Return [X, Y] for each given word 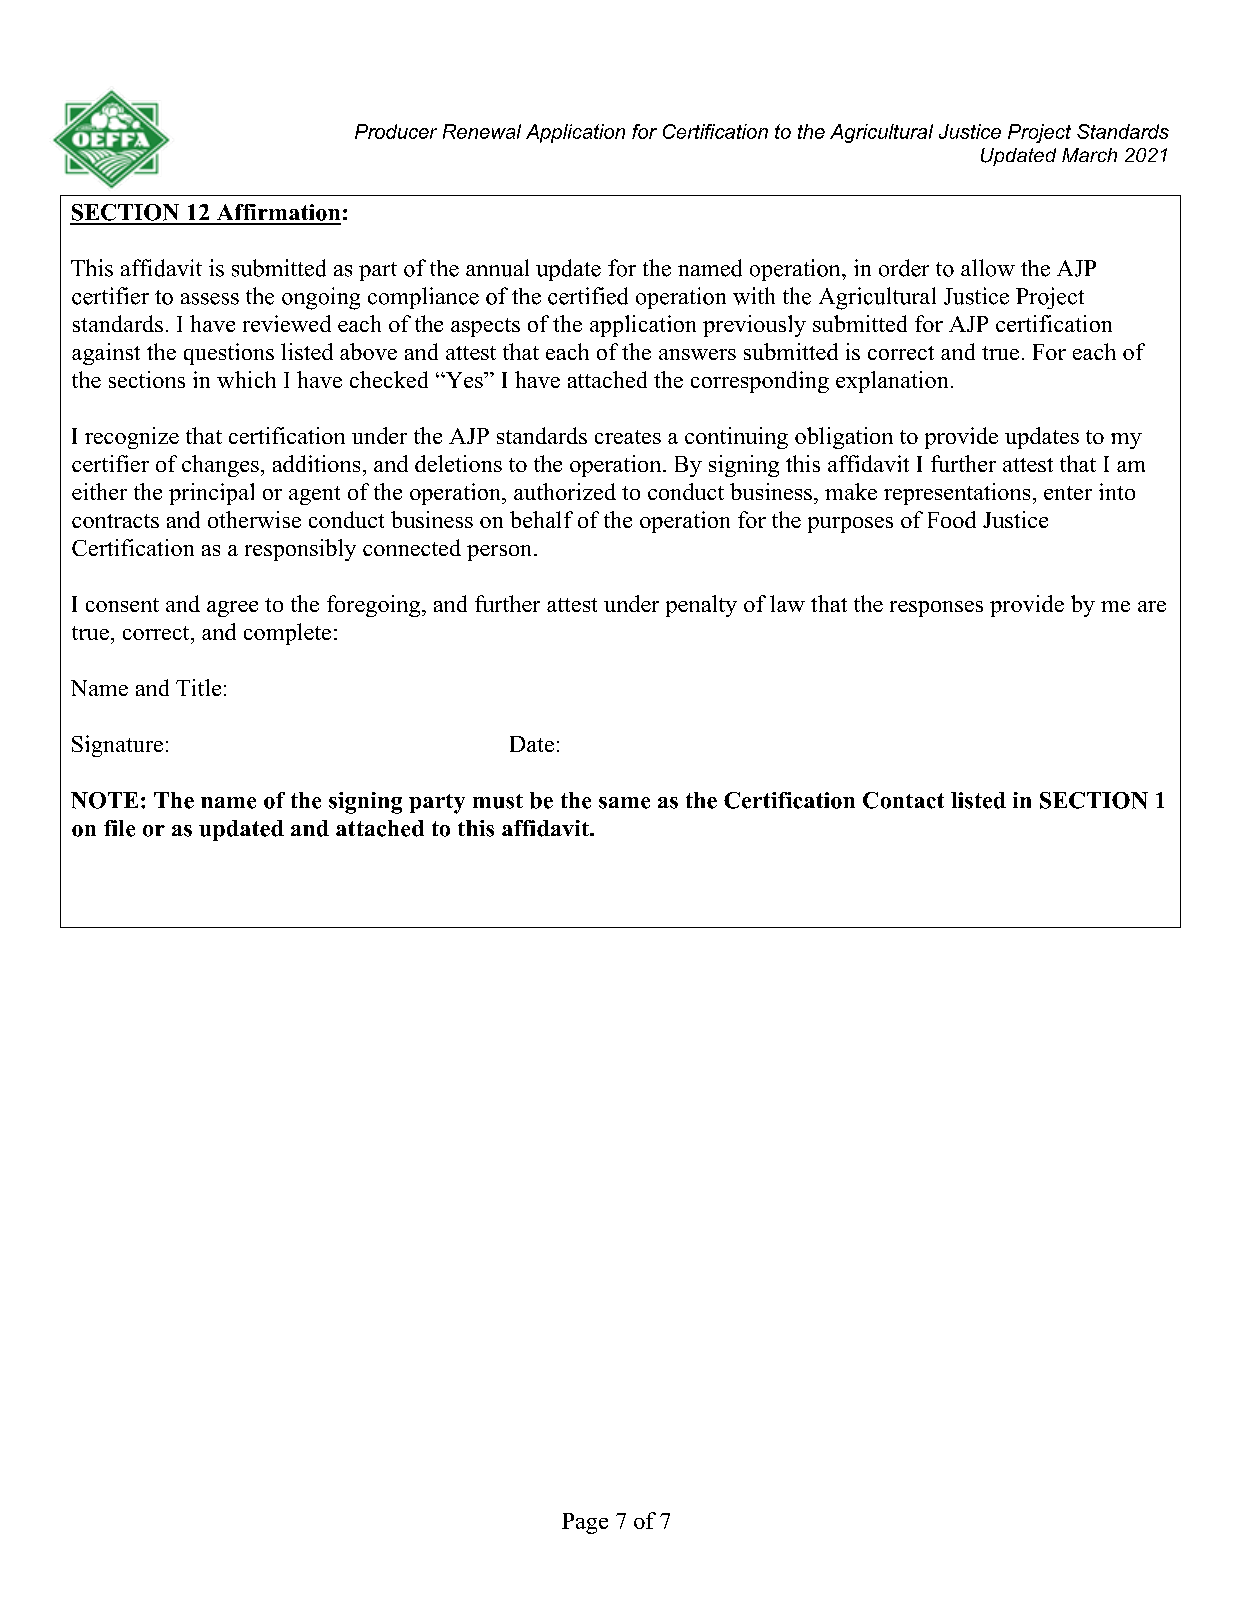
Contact [903, 800]
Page [585, 1523]
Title [198, 687]
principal [211, 494]
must [498, 801]
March [1089, 155]
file [119, 828]
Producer [396, 131]
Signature [117, 746]
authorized [565, 491]
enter [1068, 493]
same [624, 803]
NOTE [104, 800]
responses [936, 609]
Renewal [482, 131]
